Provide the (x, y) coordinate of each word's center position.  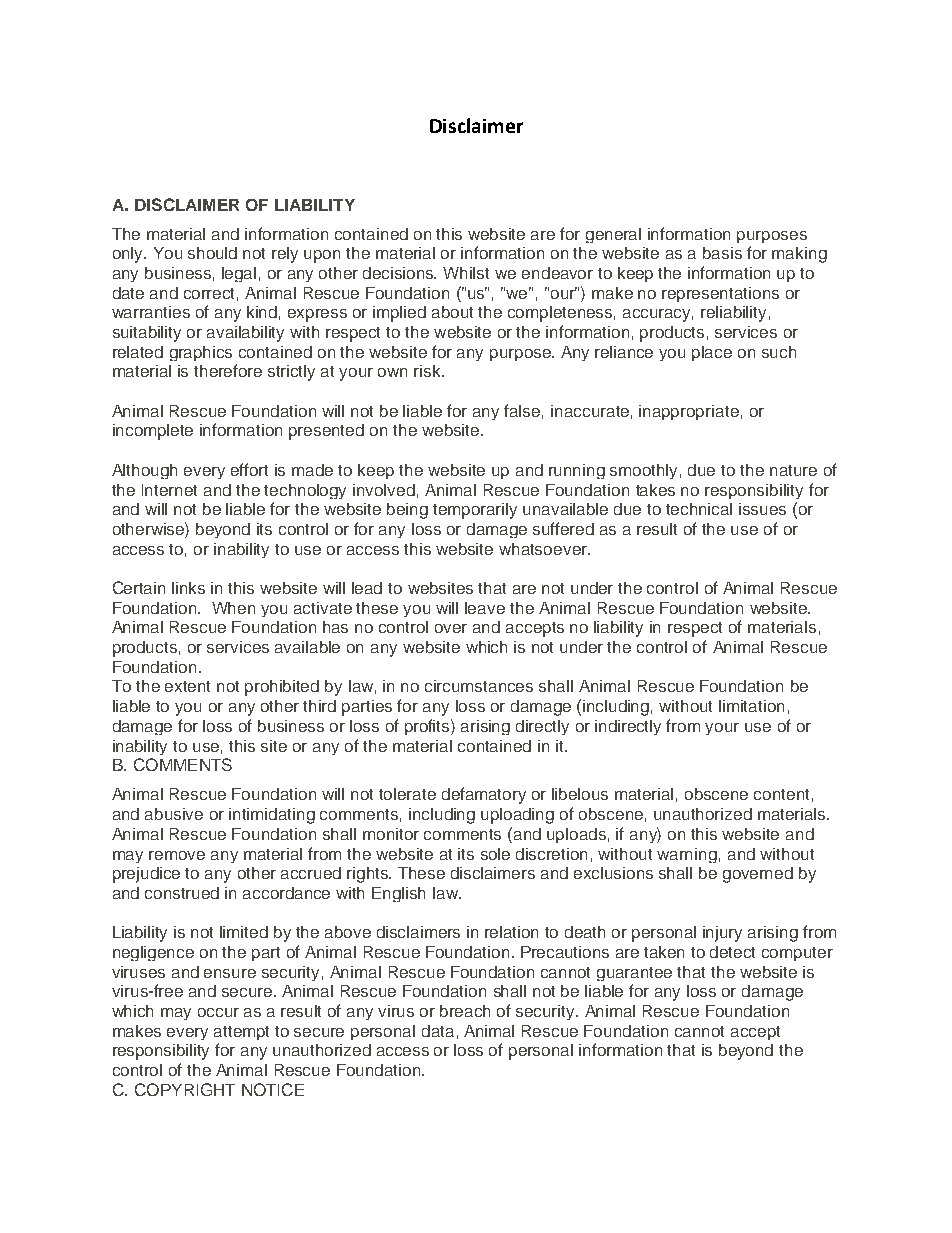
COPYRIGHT (185, 1089)
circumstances (479, 686)
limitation (751, 706)
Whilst (466, 273)
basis (722, 253)
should (212, 253)
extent (187, 686)
